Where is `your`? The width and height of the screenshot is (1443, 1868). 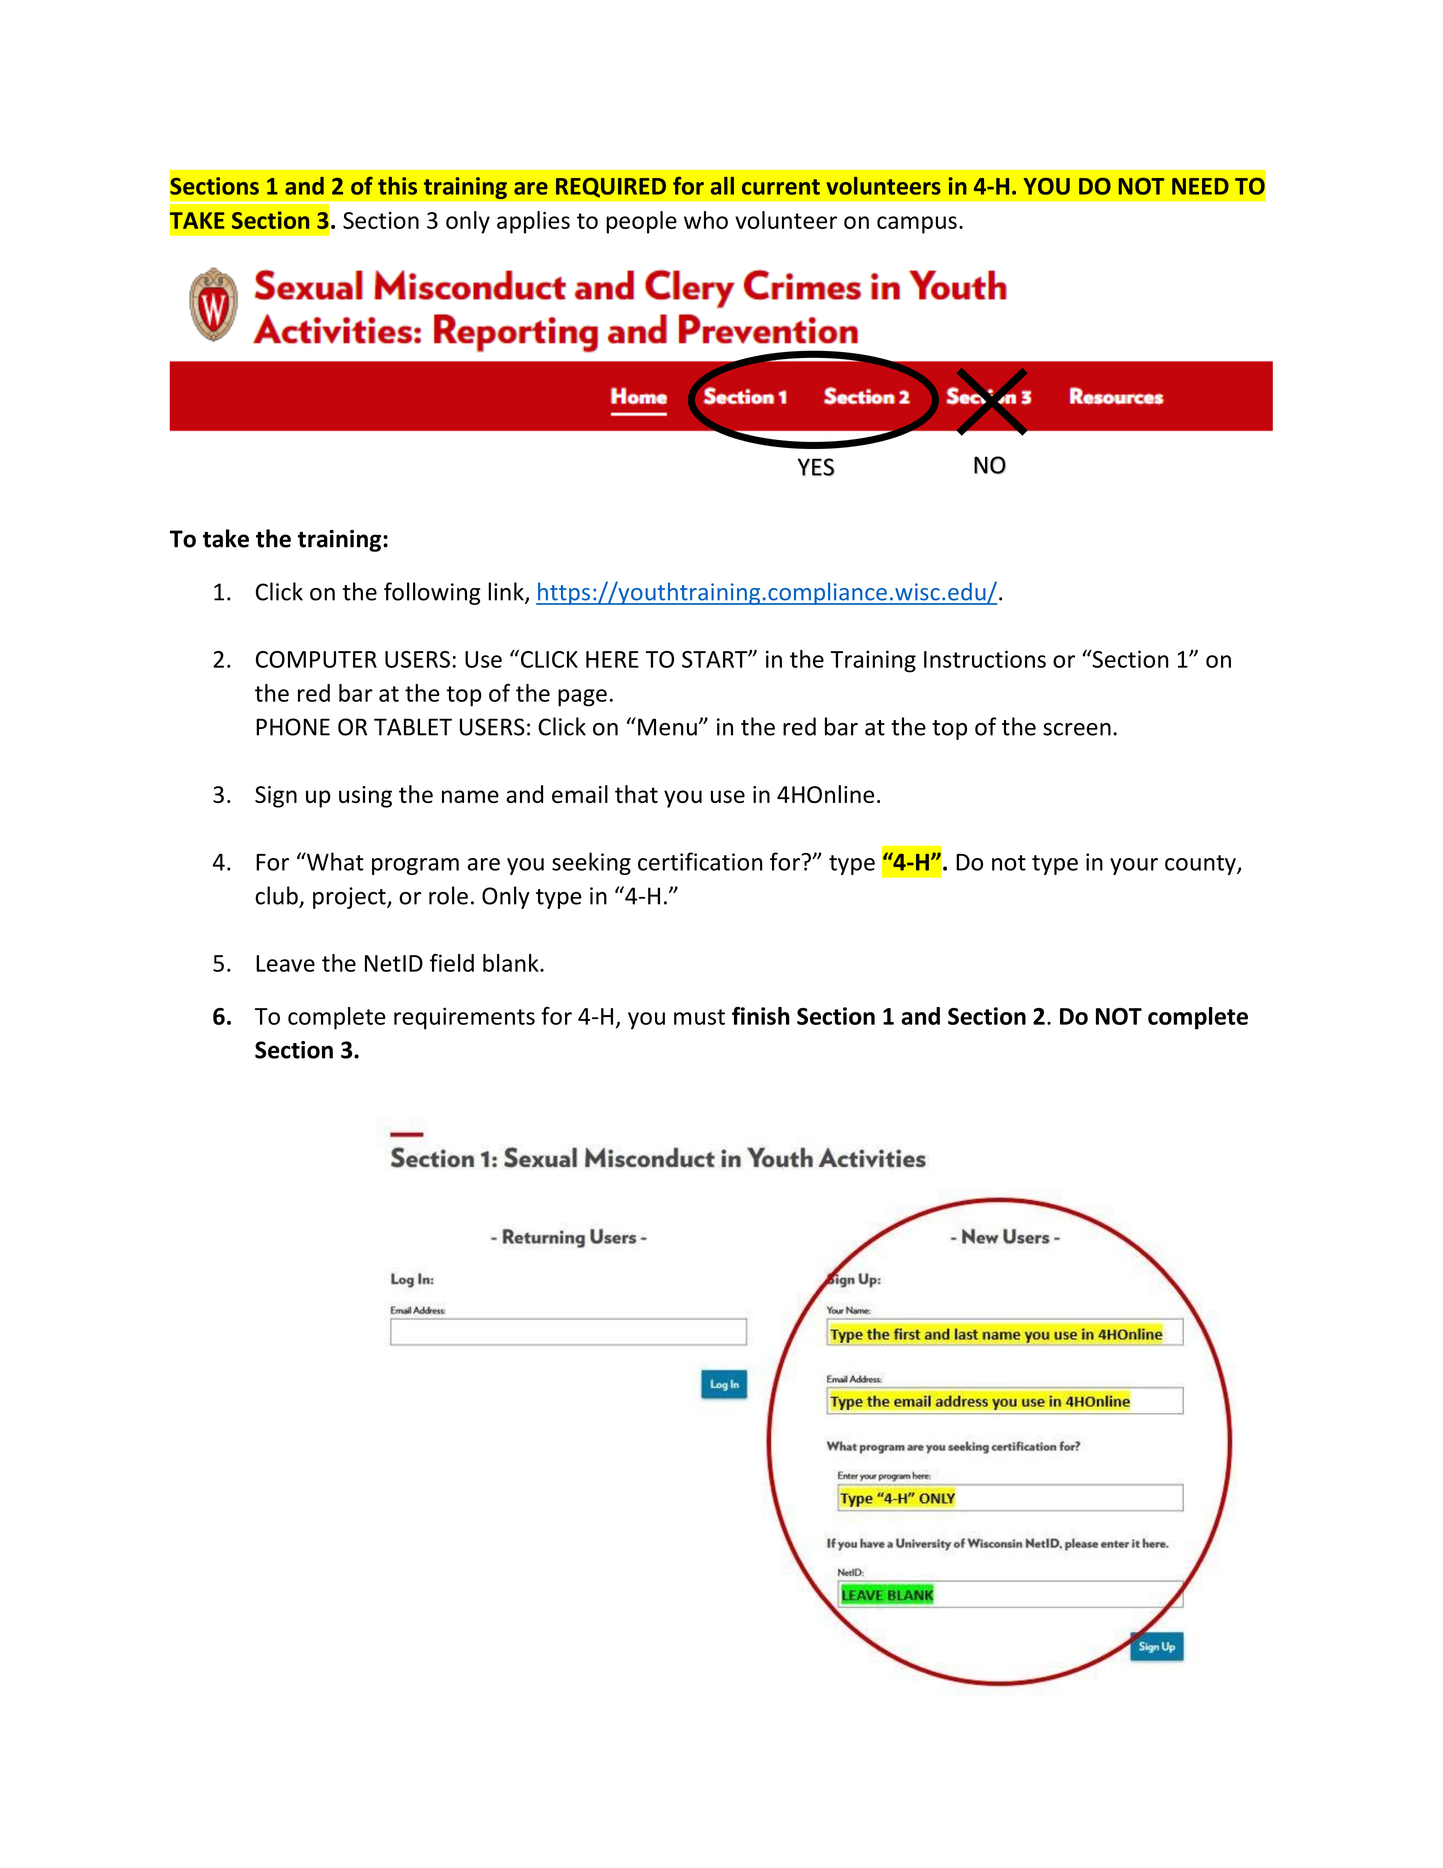
your is located at coordinates (1134, 866).
